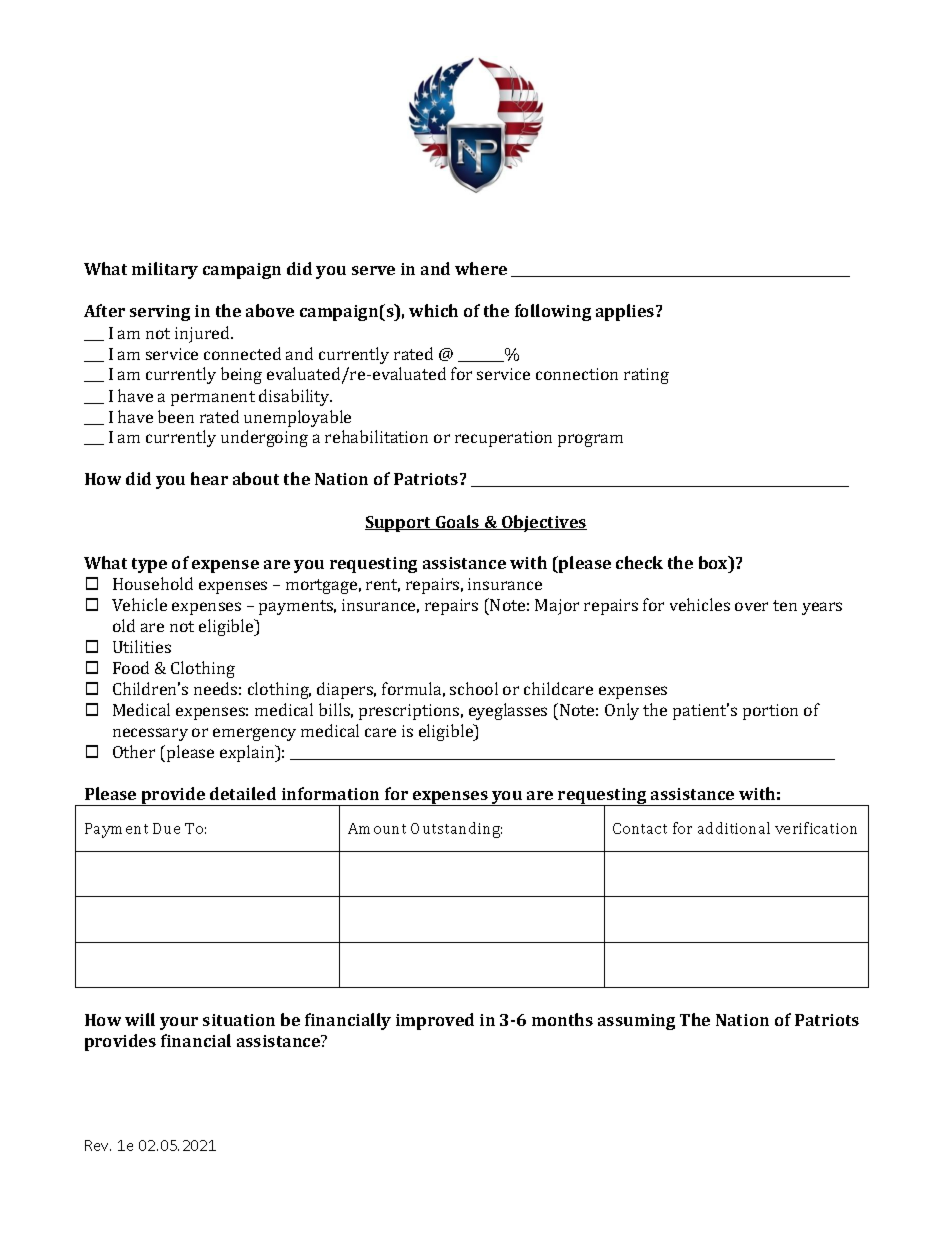 This image has width=952, height=1233. What do you see at coordinates (626, 312) in the image?
I see `applies` at bounding box center [626, 312].
